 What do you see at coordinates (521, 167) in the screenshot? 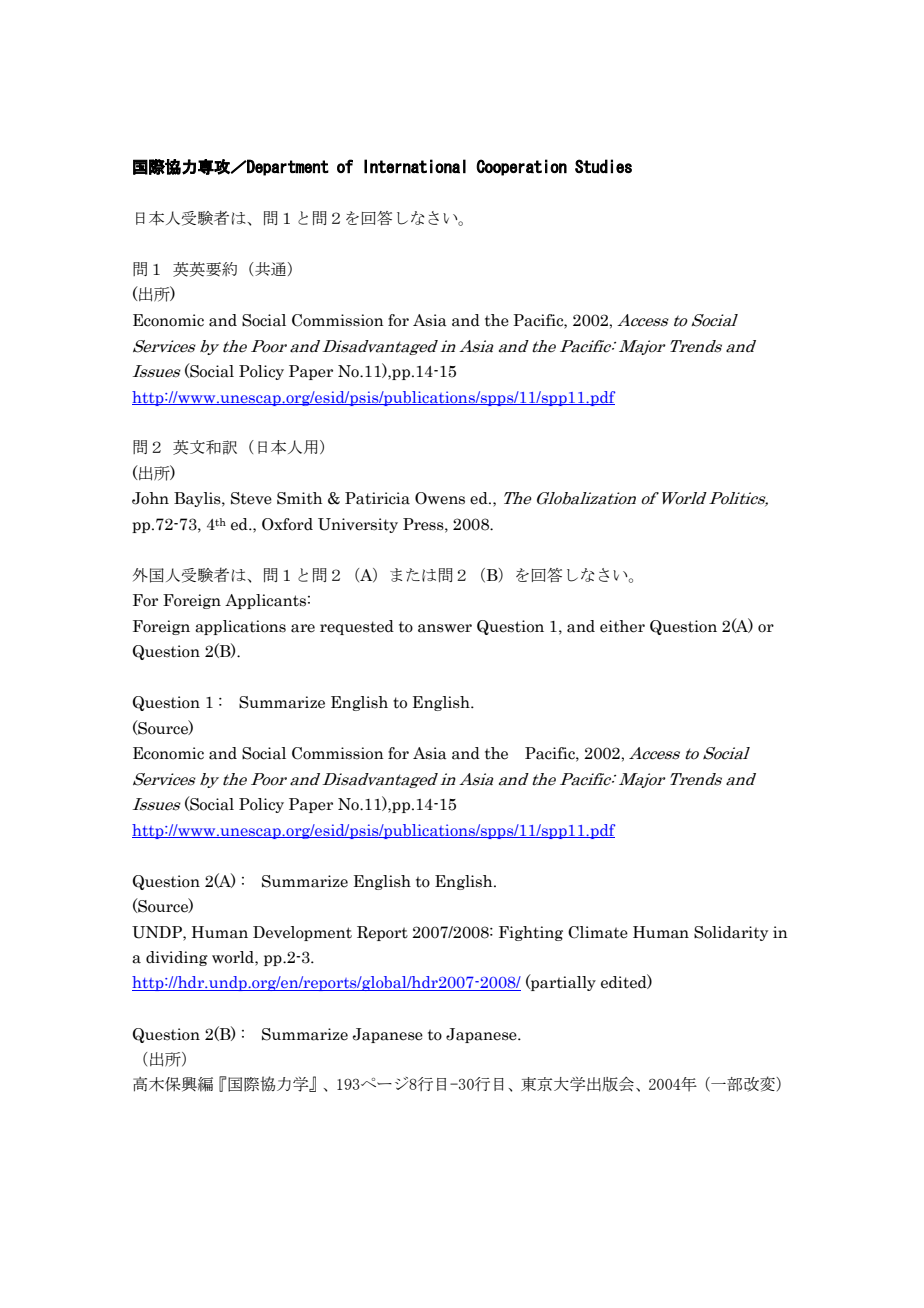
I see `Cooperation` at bounding box center [521, 167].
